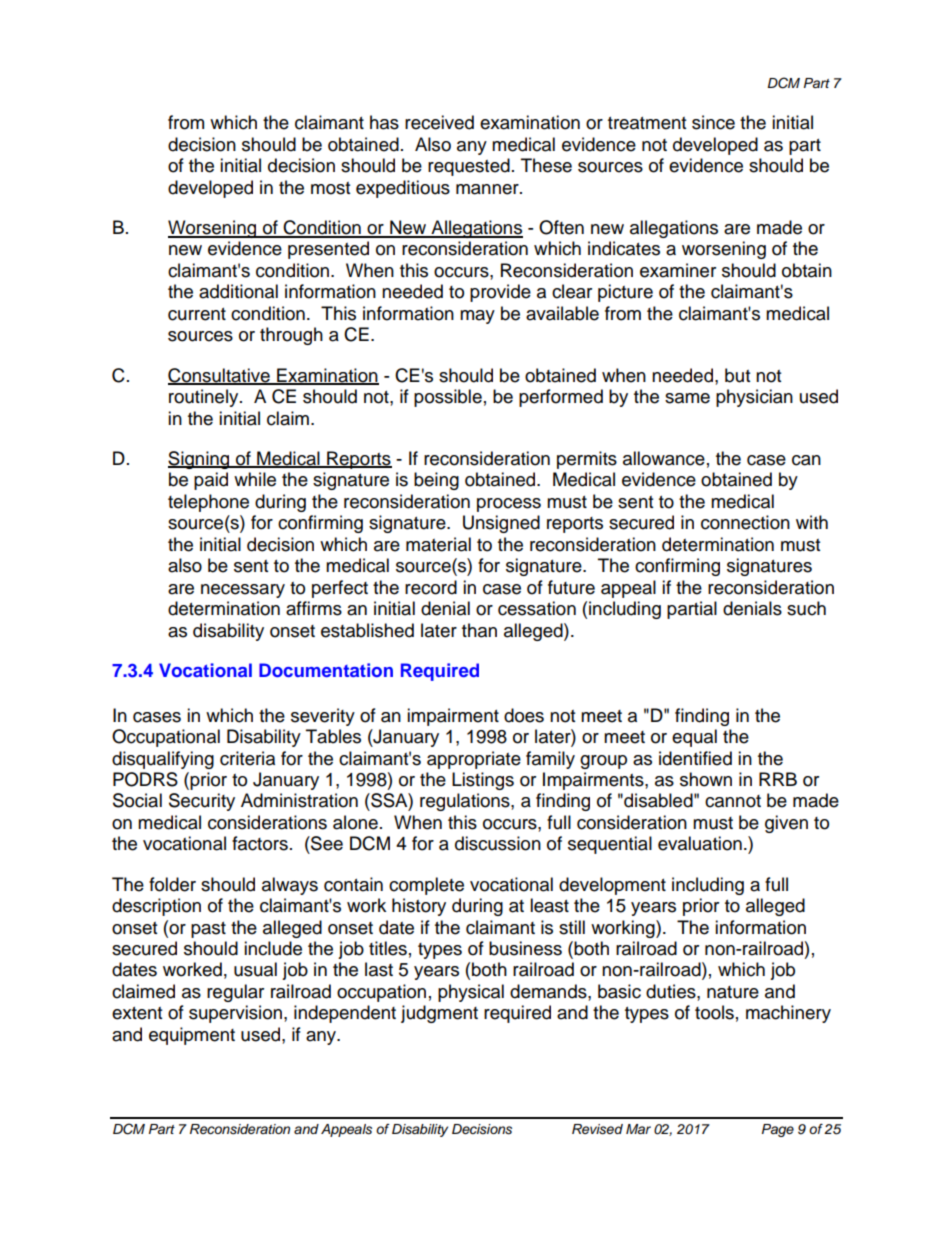 This screenshot has height=1233, width=952. I want to click on allowance, so click(664, 458).
